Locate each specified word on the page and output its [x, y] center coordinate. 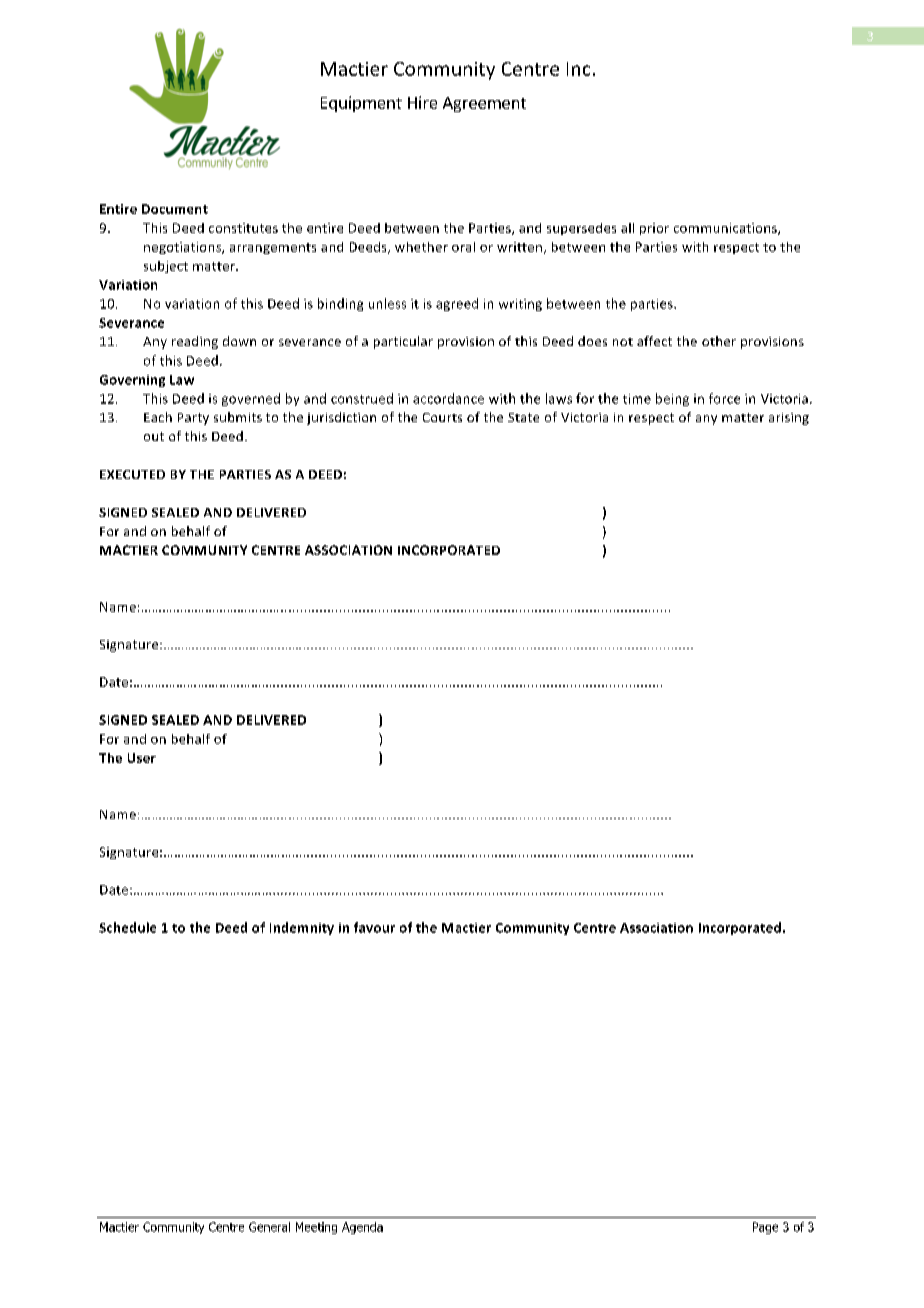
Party [193, 419]
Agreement [484, 104]
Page [765, 1228]
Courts [442, 417]
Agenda [362, 1228]
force [724, 398]
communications [726, 229]
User [142, 758]
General [269, 1227]
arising [789, 419]
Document [175, 209]
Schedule [127, 927]
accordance [448, 398]
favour [374, 927]
